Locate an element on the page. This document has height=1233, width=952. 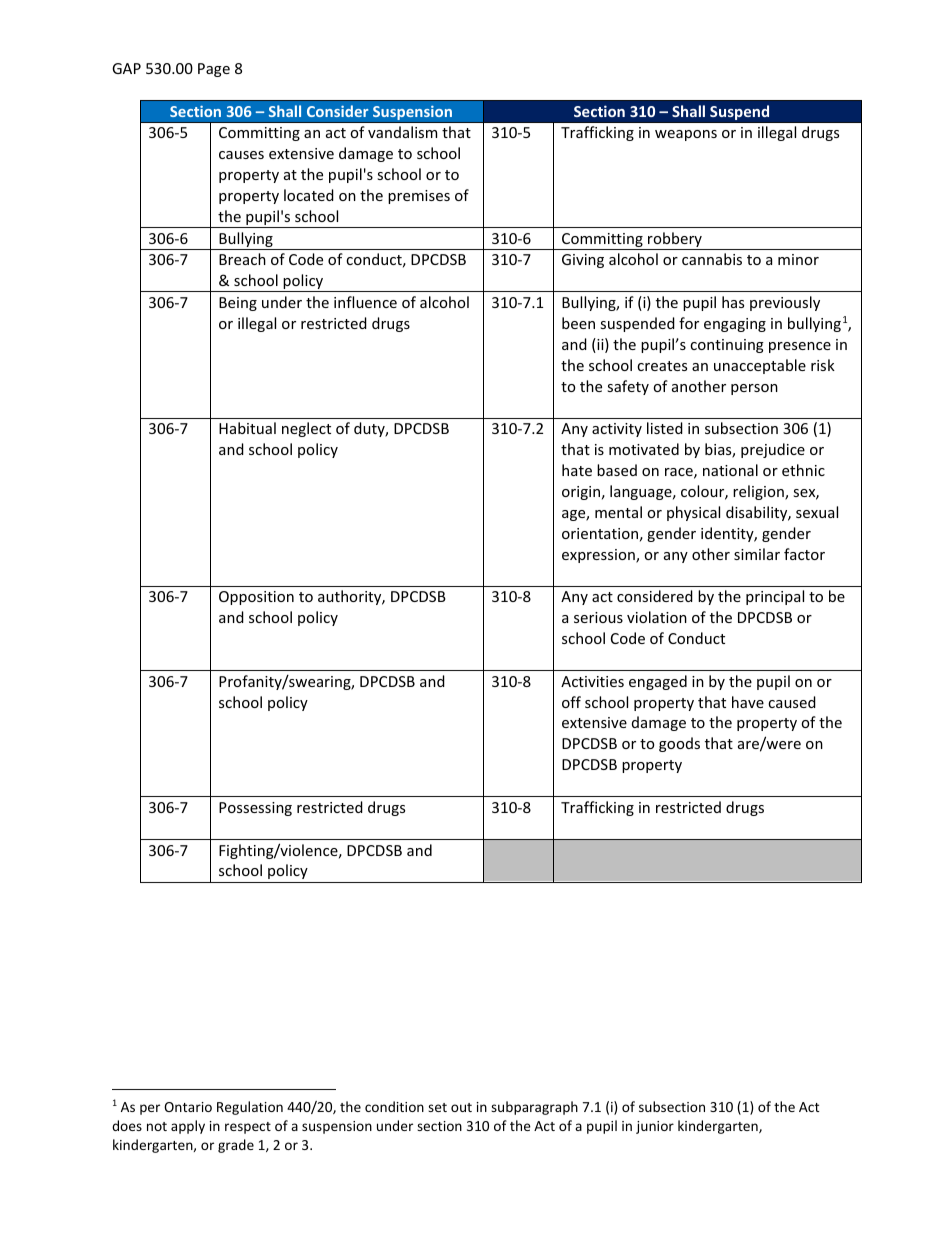
Habitual is located at coordinates (247, 428).
